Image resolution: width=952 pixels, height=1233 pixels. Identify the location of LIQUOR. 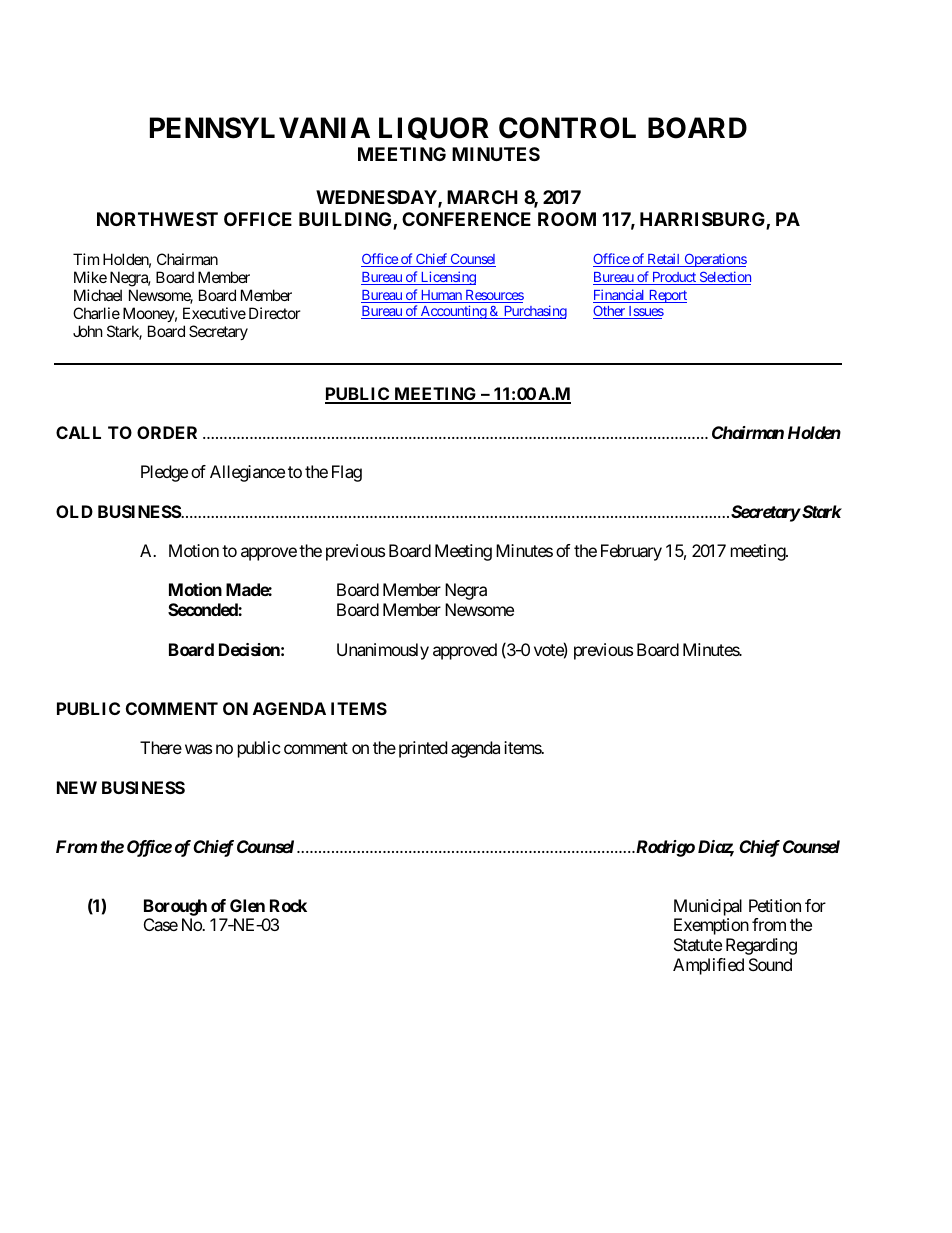
(434, 128).
